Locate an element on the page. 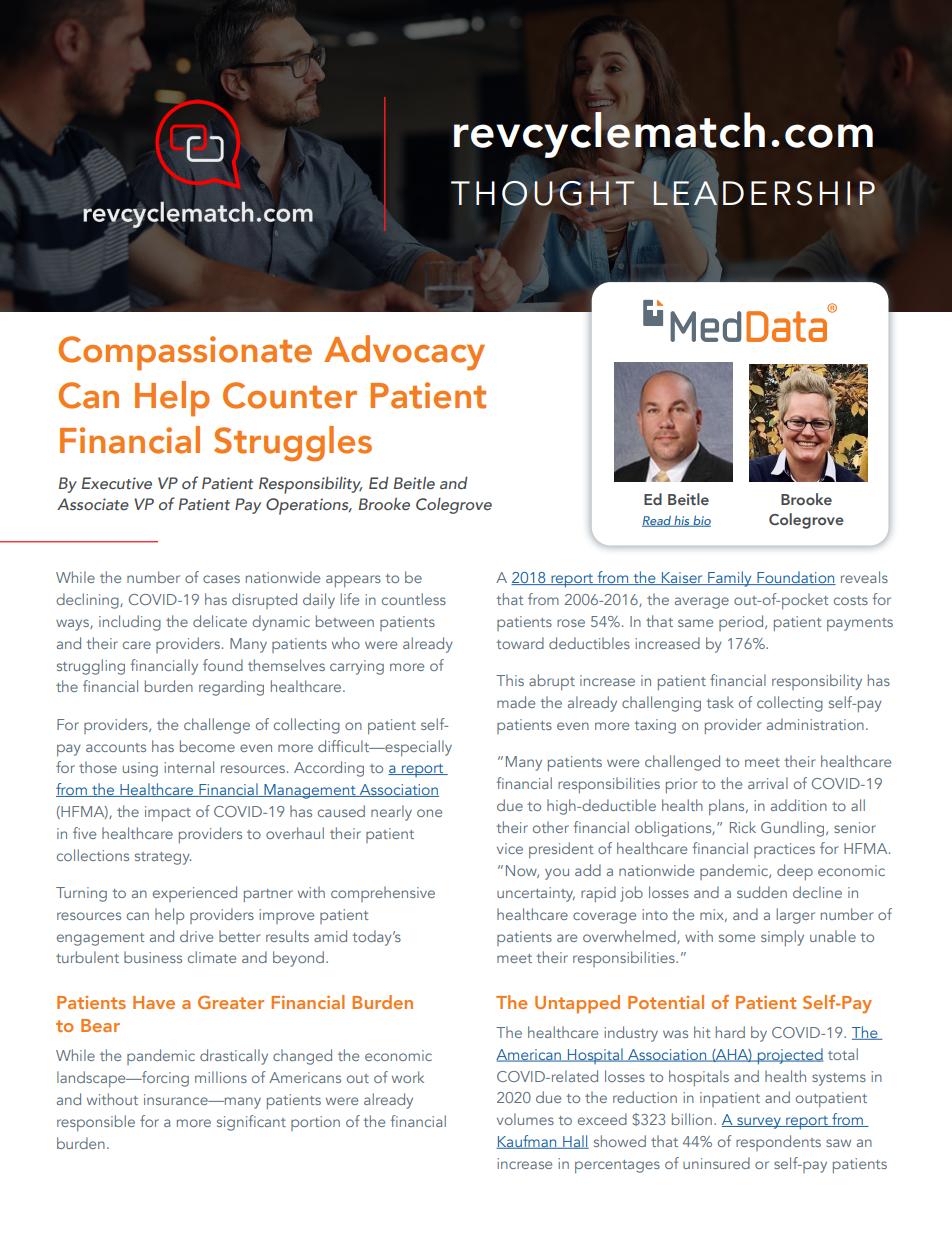 The image size is (952, 1233). responsible is located at coordinates (96, 1123).
